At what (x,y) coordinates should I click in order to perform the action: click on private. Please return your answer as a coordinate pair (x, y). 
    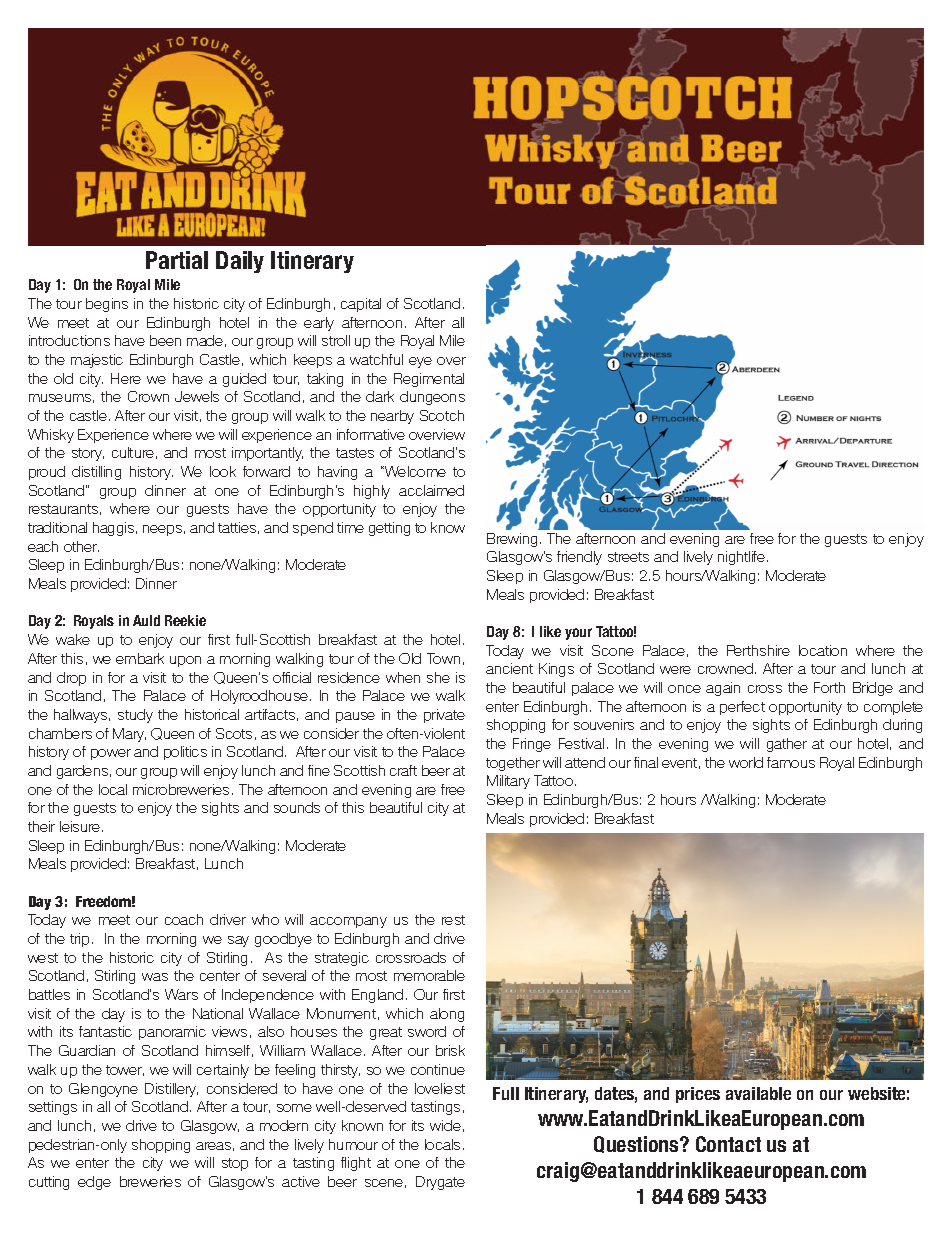
    Looking at the image, I should click on (444, 716).
